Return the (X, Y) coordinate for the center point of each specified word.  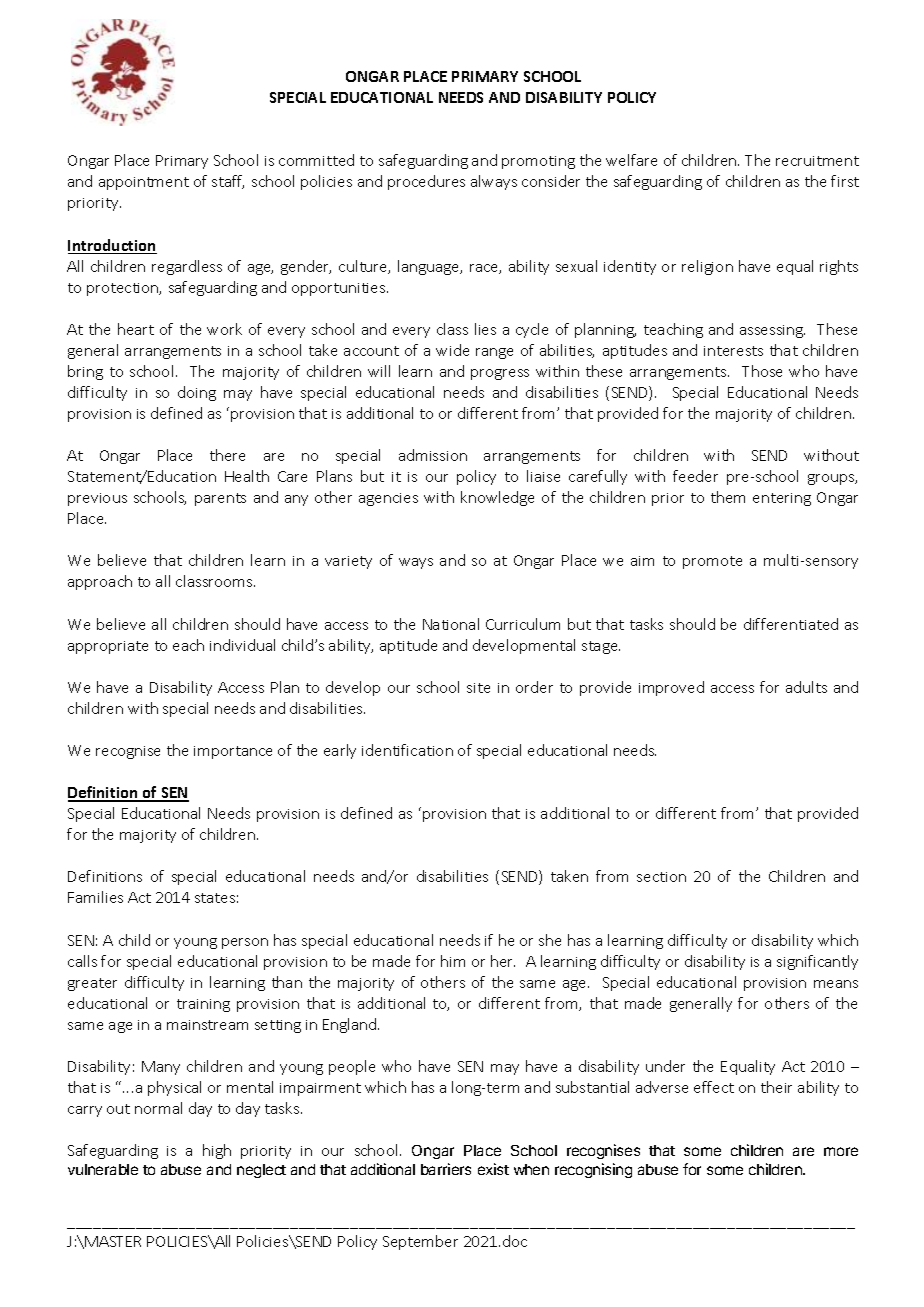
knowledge (497, 498)
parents (220, 499)
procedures (426, 182)
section (661, 877)
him (453, 961)
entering (782, 499)
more (841, 1151)
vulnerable (103, 1169)
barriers (446, 1169)
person (245, 943)
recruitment (817, 161)
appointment (144, 183)
